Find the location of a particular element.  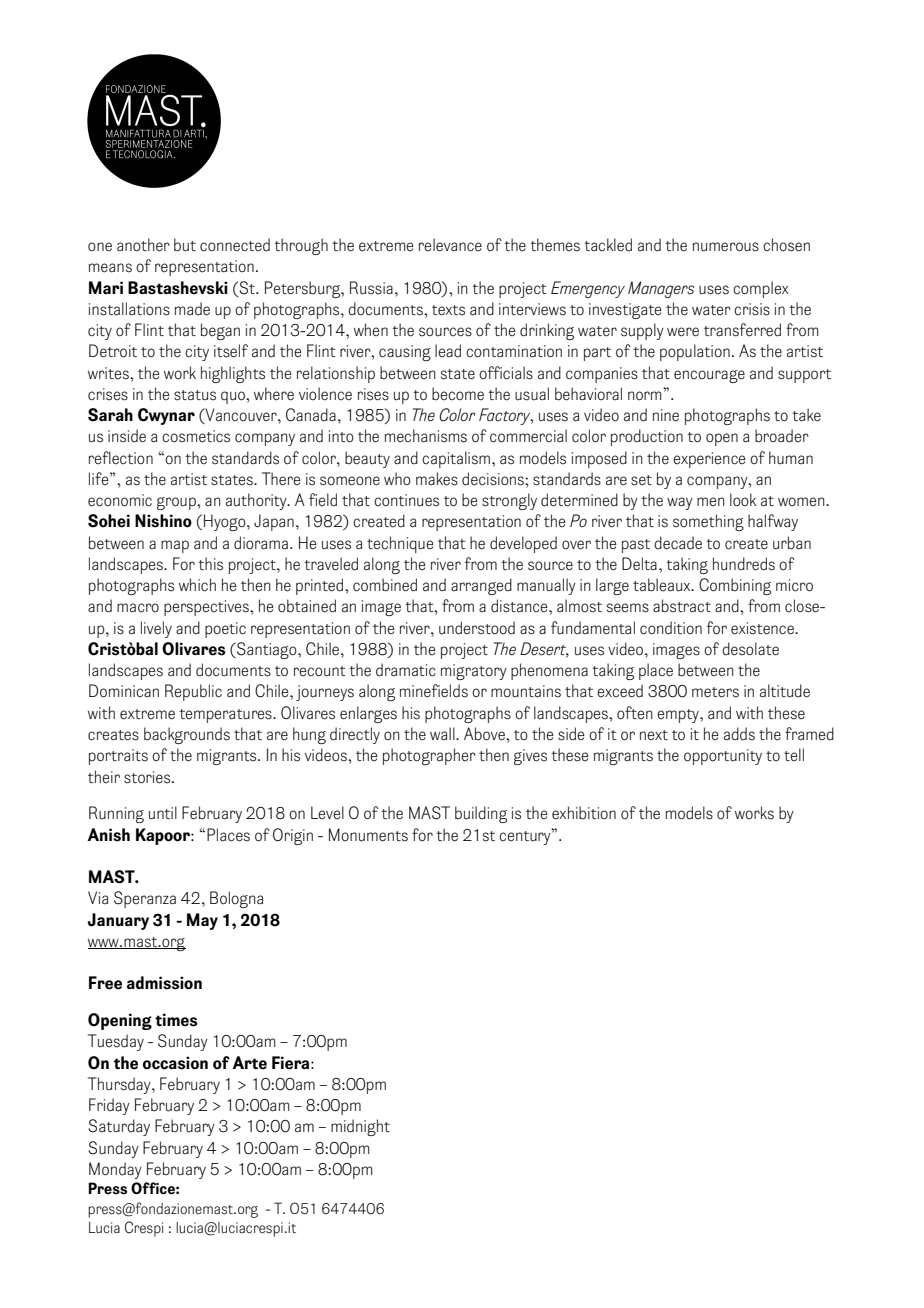

midnight is located at coordinates (360, 1127).
